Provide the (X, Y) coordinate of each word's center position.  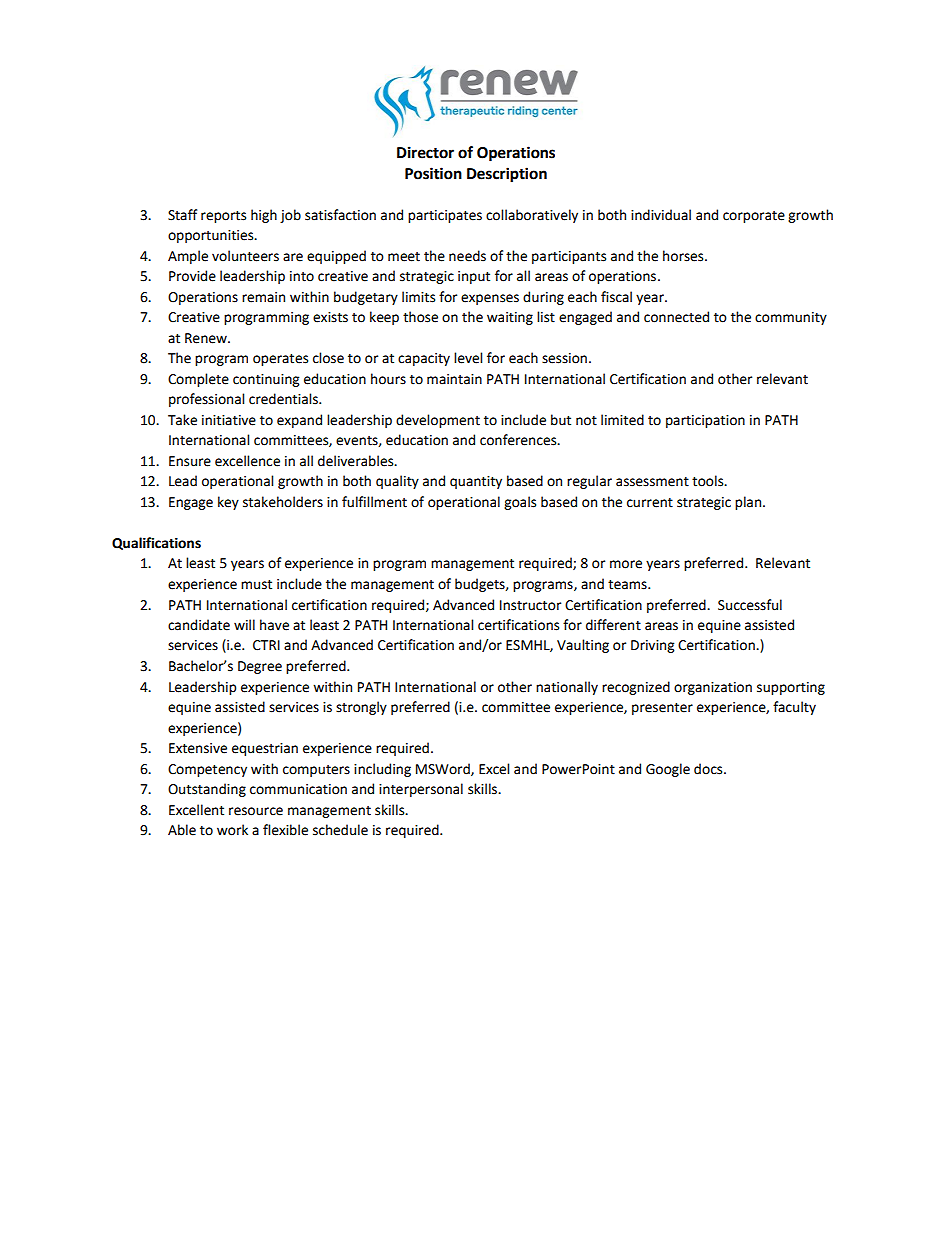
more (626, 564)
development (438, 421)
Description (507, 175)
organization (713, 688)
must (256, 585)
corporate (754, 217)
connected (676, 317)
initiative (229, 420)
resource (256, 811)
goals (520, 503)
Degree (260, 667)
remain (263, 297)
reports (223, 217)
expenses (490, 299)
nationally (567, 688)
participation (705, 421)
